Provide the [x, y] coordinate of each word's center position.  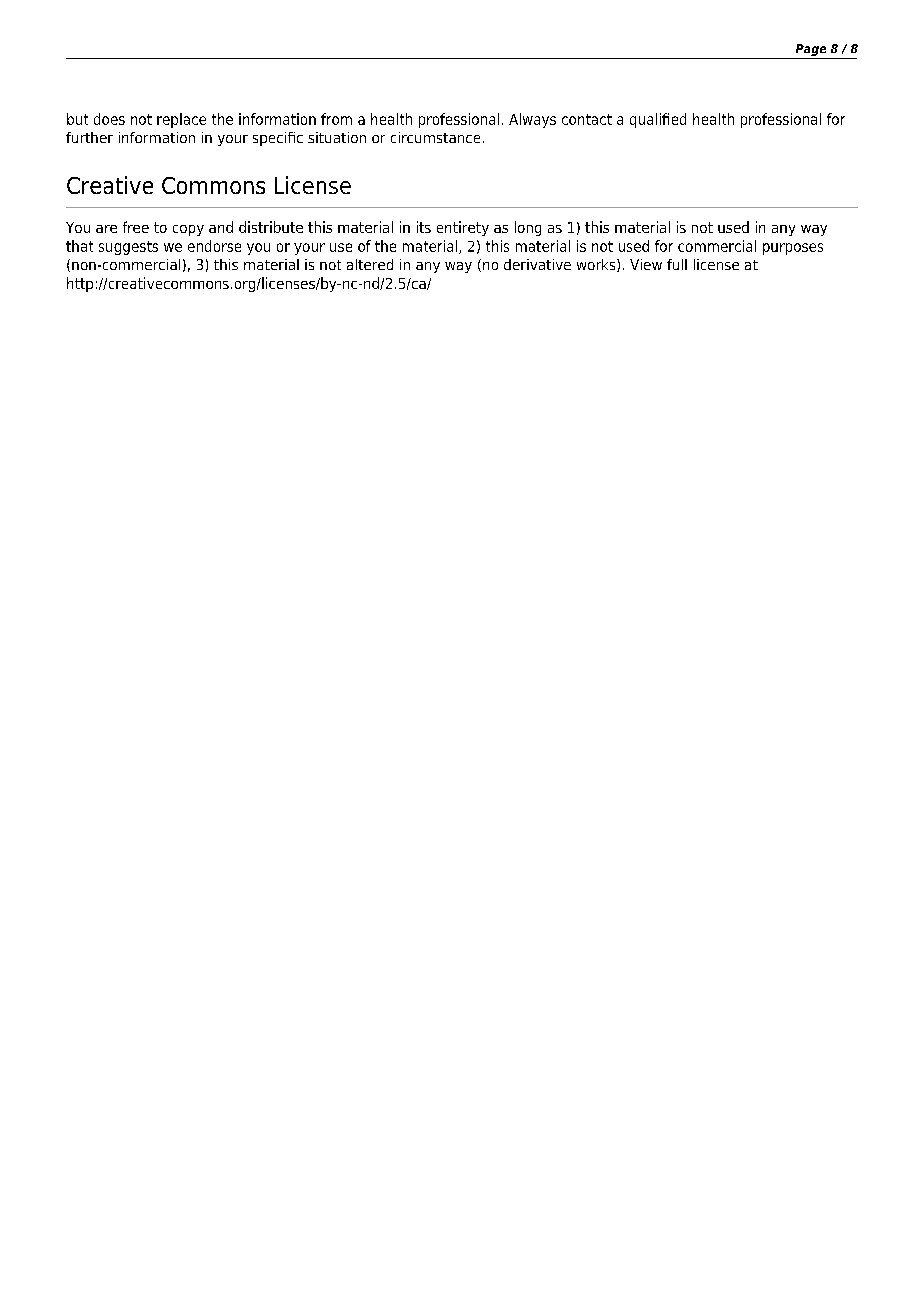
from [336, 119]
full [677, 264]
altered [370, 264]
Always [532, 120]
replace [181, 120]
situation [337, 137]
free [136, 227]
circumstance [435, 137]
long [528, 228]
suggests [128, 248]
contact [587, 119]
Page [811, 50]
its [424, 227]
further [89, 137]
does [109, 119]
